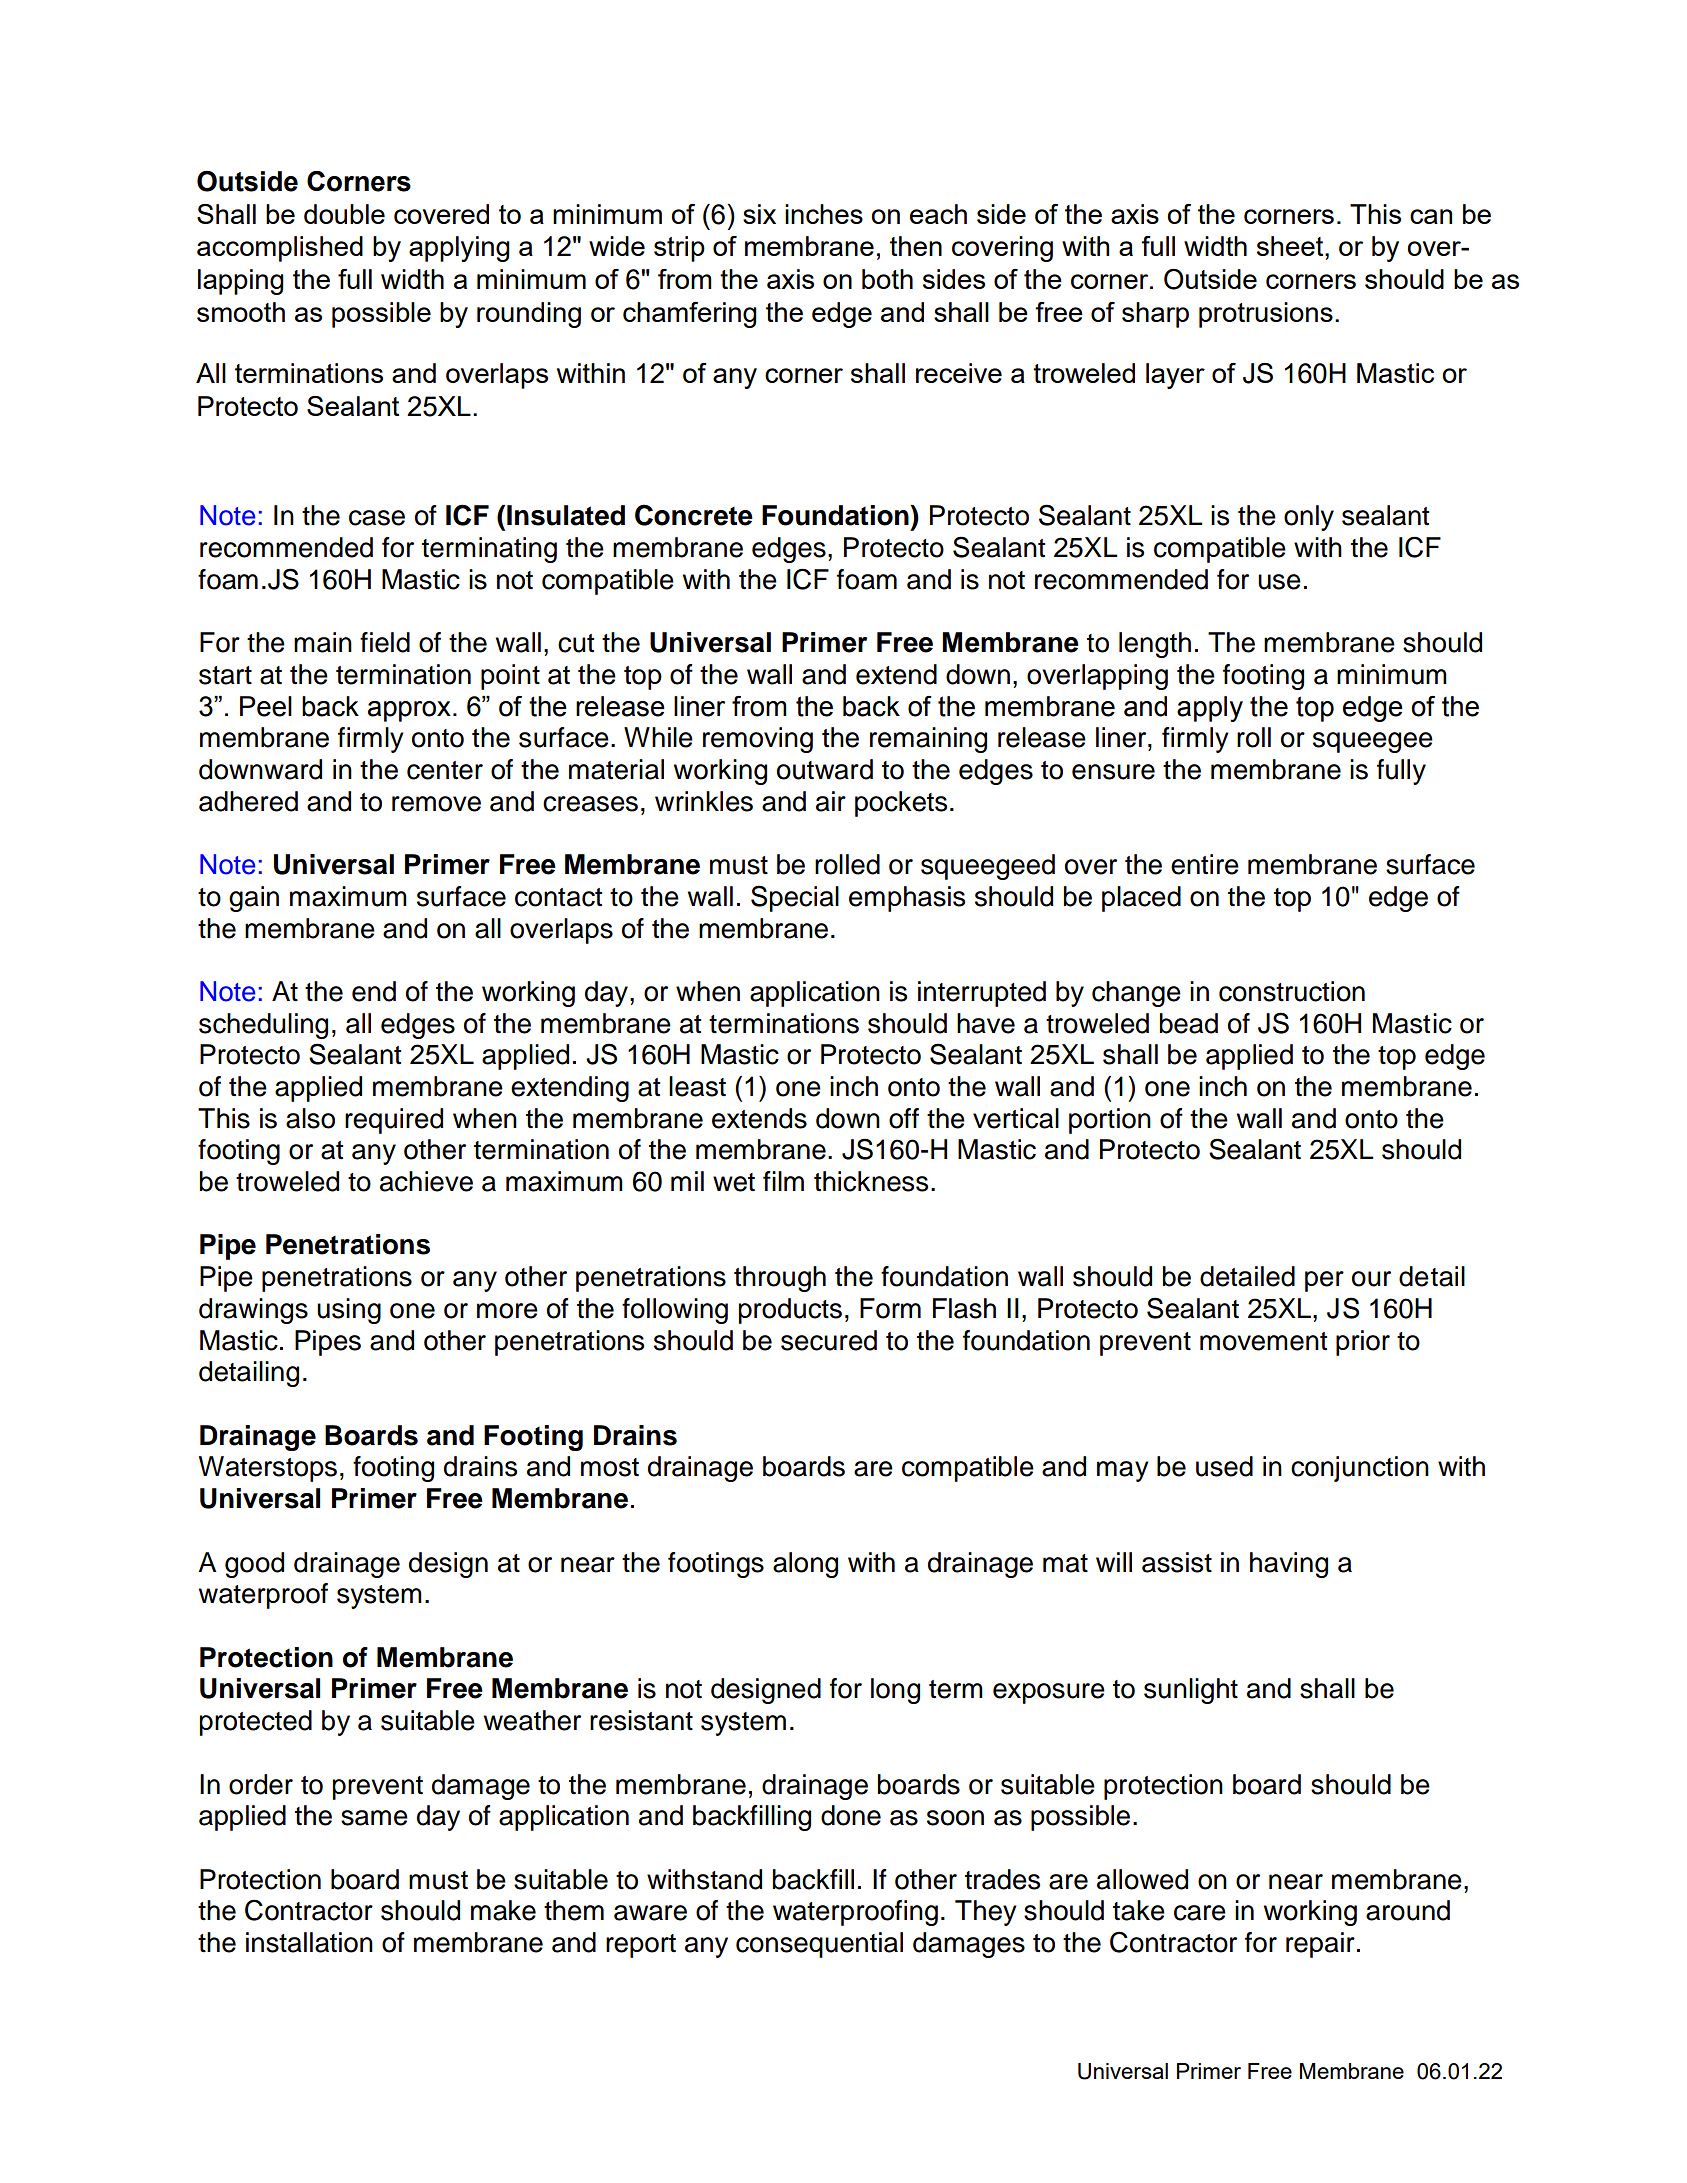 Image resolution: width=1687 pixels, height=2183 pixels. Describe the element at coordinates (344, 214) in the screenshot. I see `double` at that location.
